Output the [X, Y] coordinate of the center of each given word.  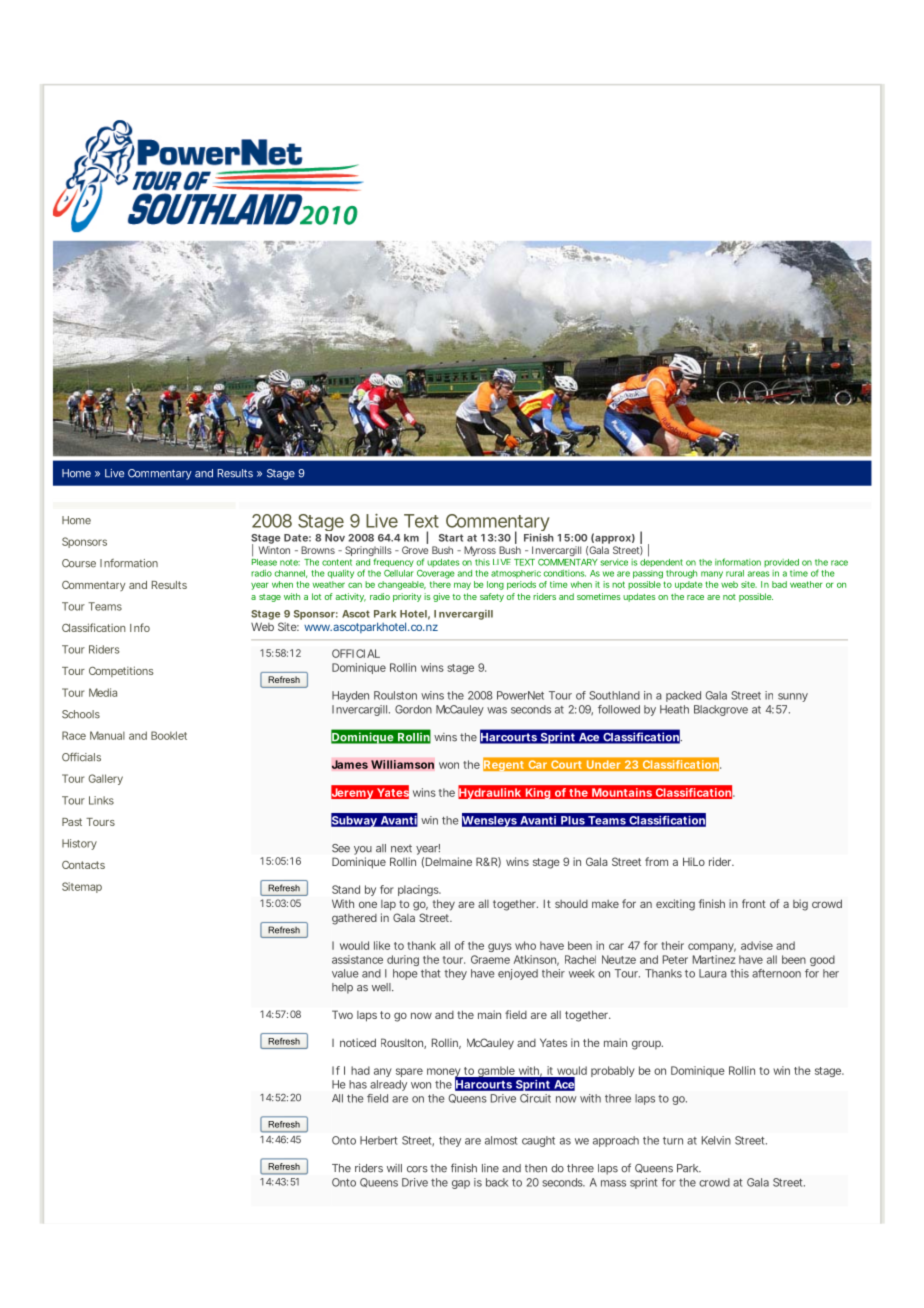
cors [417, 1169]
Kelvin [716, 1140]
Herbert [379, 1140]
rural [735, 573]
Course [79, 563]
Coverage [436, 574]
